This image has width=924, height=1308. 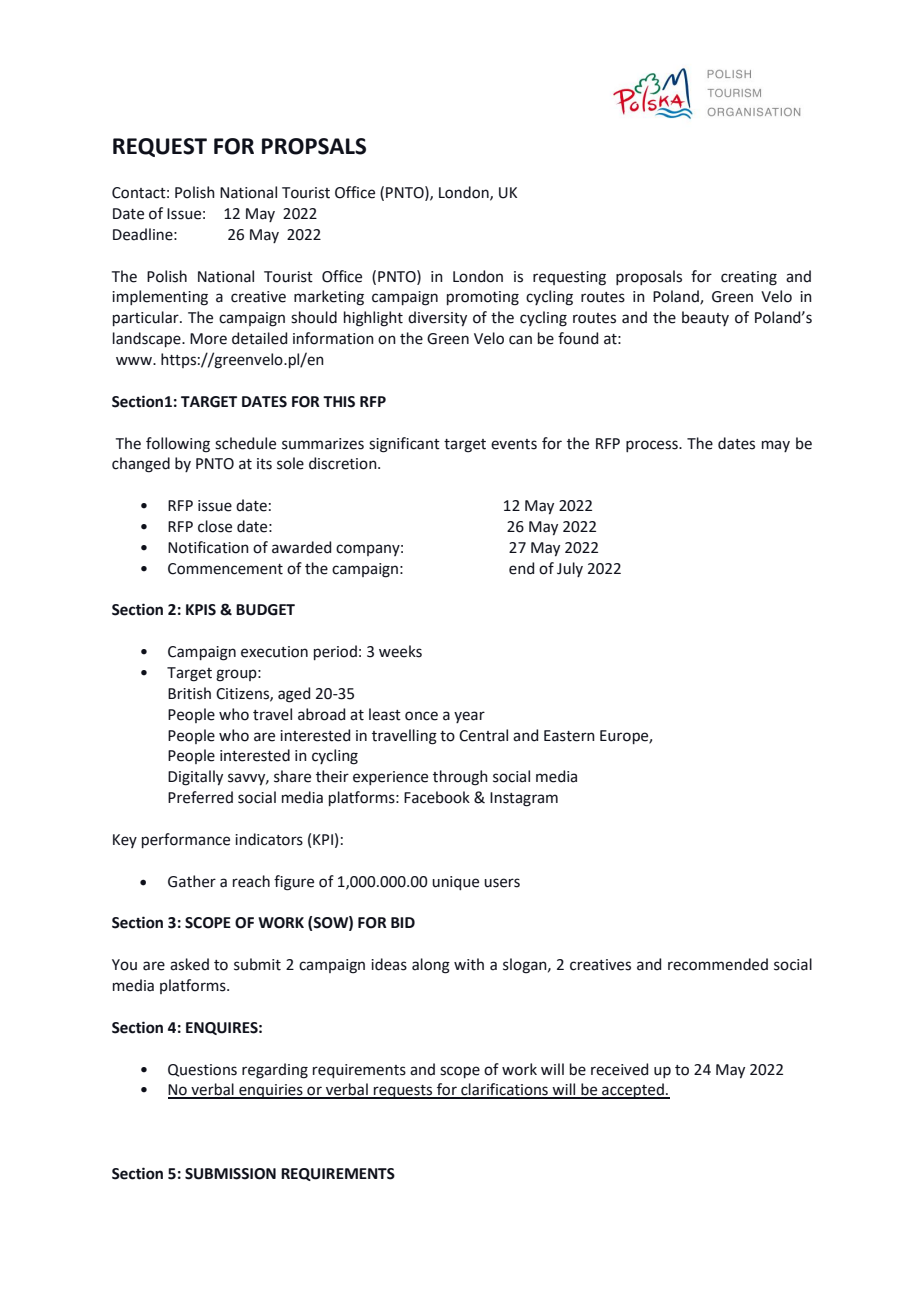 What do you see at coordinates (653, 446) in the image?
I see `process` at bounding box center [653, 446].
